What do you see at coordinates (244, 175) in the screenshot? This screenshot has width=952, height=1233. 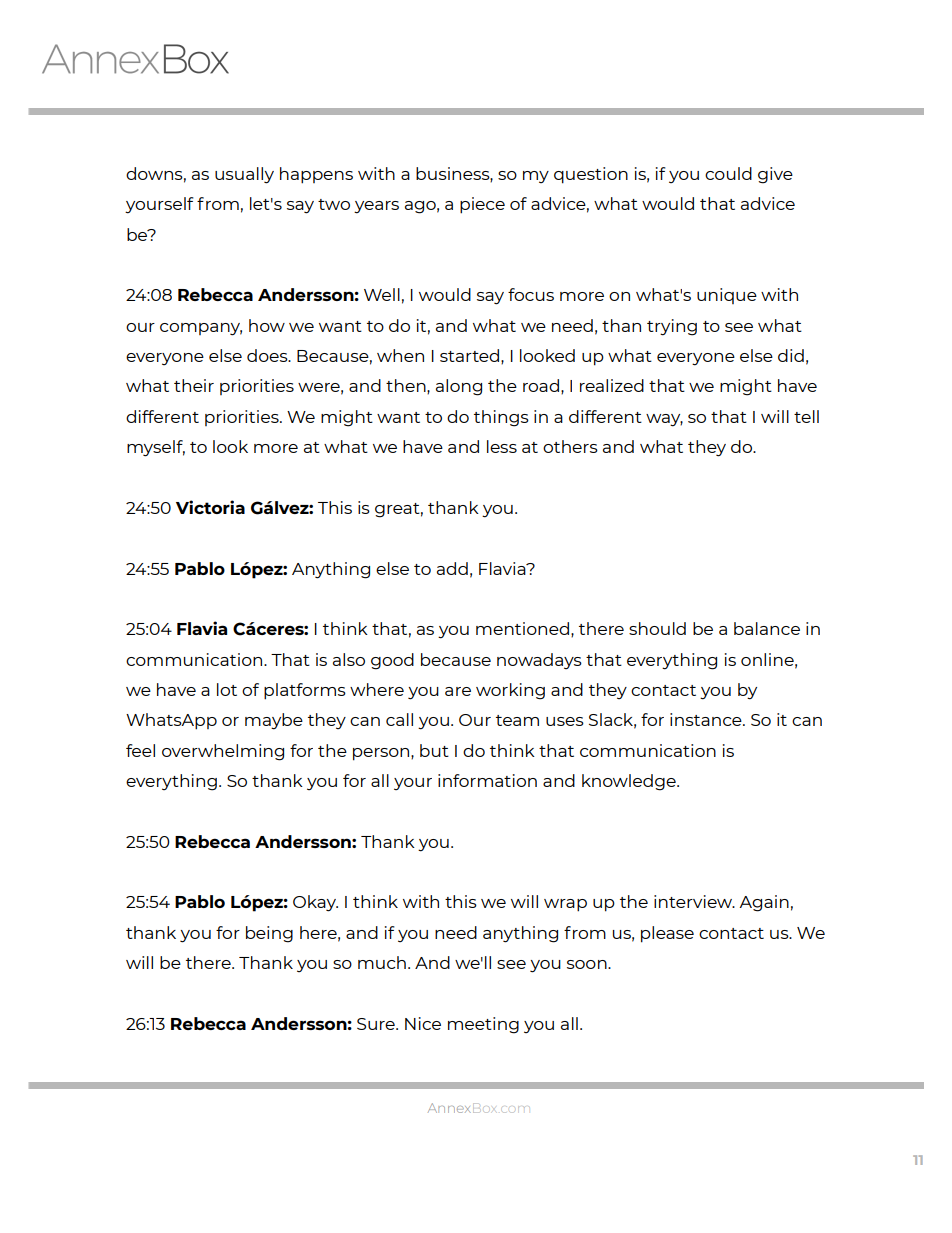 I see `usually` at bounding box center [244, 175].
